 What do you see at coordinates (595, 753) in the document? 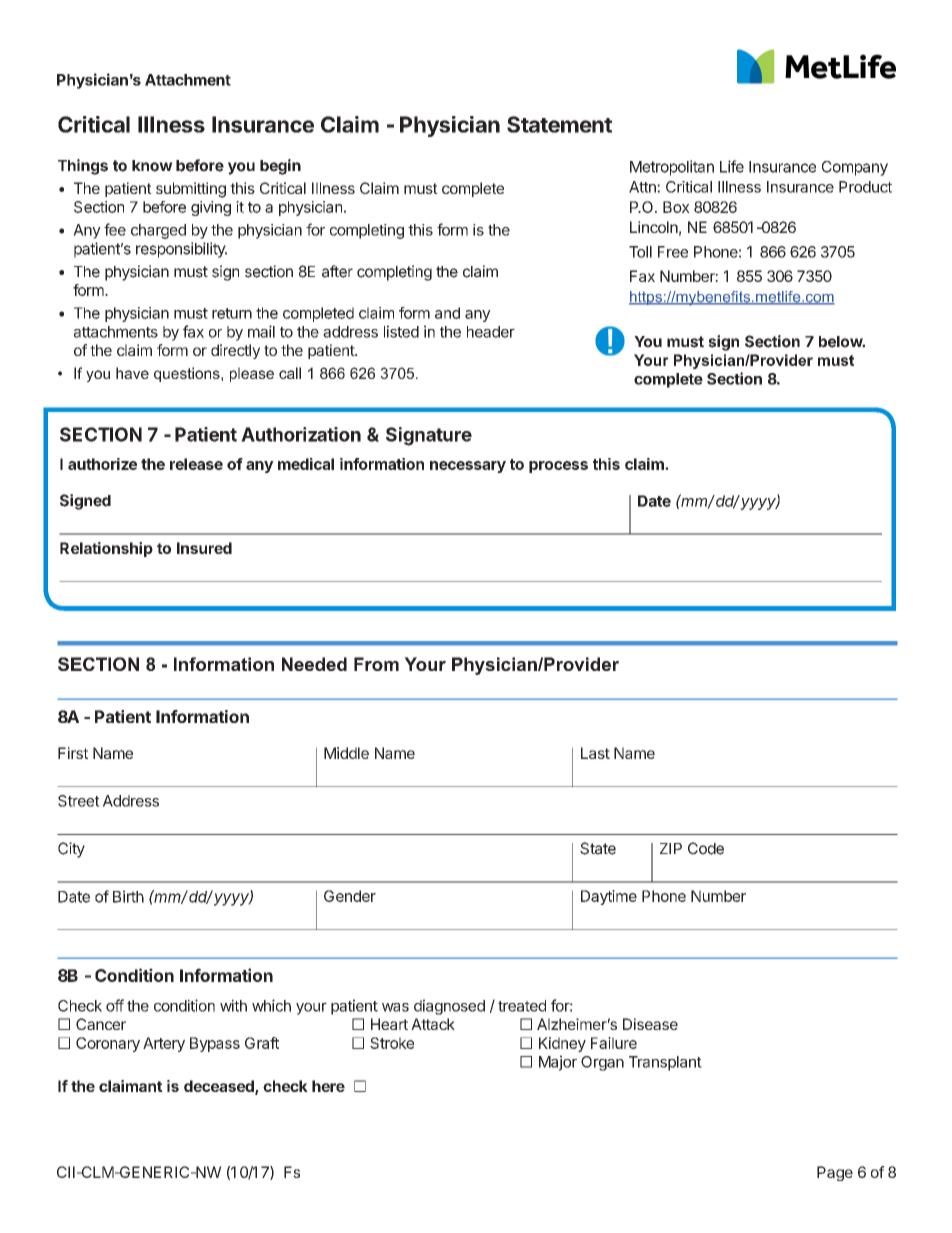
I see `Last` at bounding box center [595, 753].
